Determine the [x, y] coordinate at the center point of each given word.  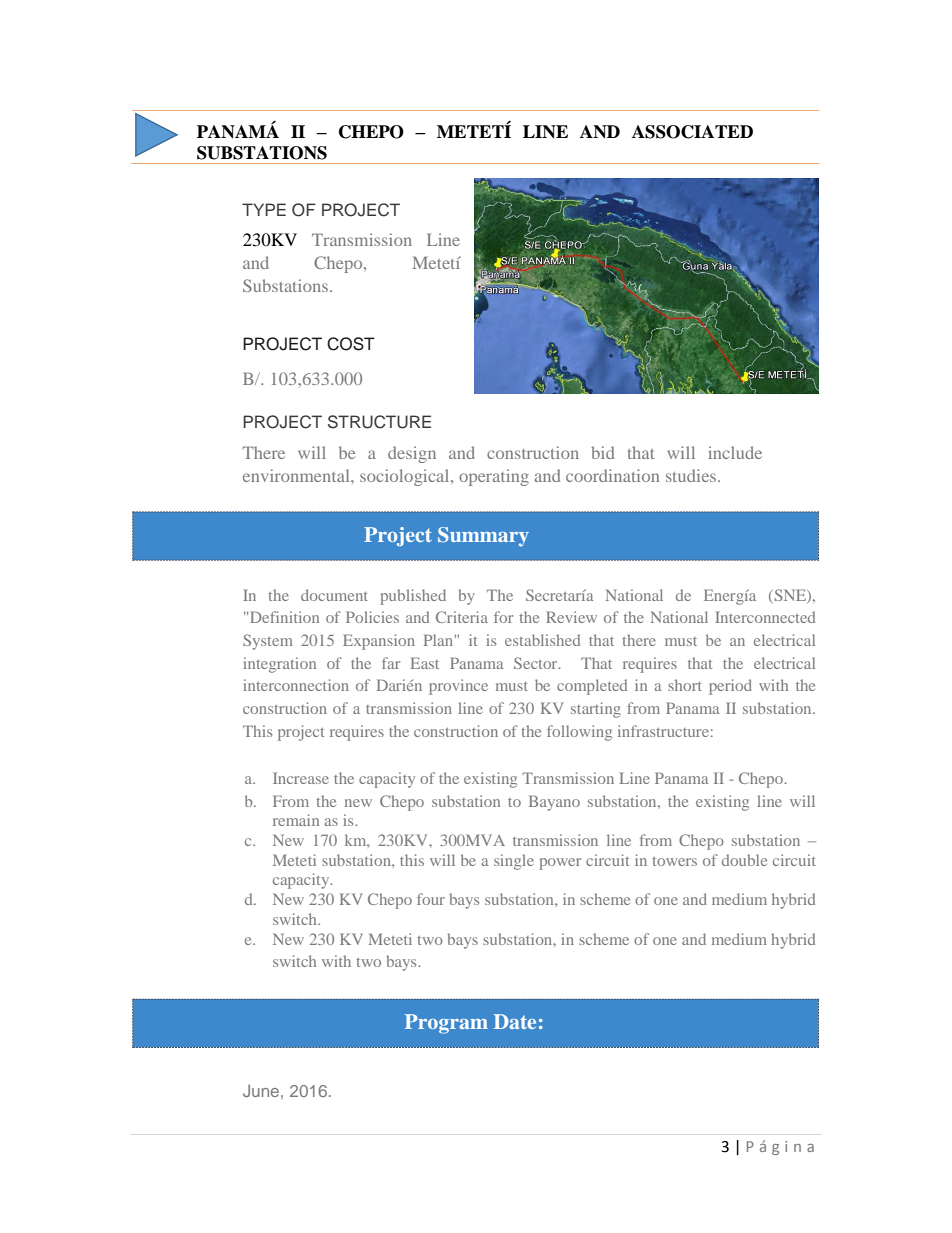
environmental [297, 475]
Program [446, 1024]
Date [515, 1021]
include [735, 452]
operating [494, 477]
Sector [537, 663]
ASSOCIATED [692, 132]
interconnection [296, 685]
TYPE [264, 209]
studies [692, 475]
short [685, 685]
